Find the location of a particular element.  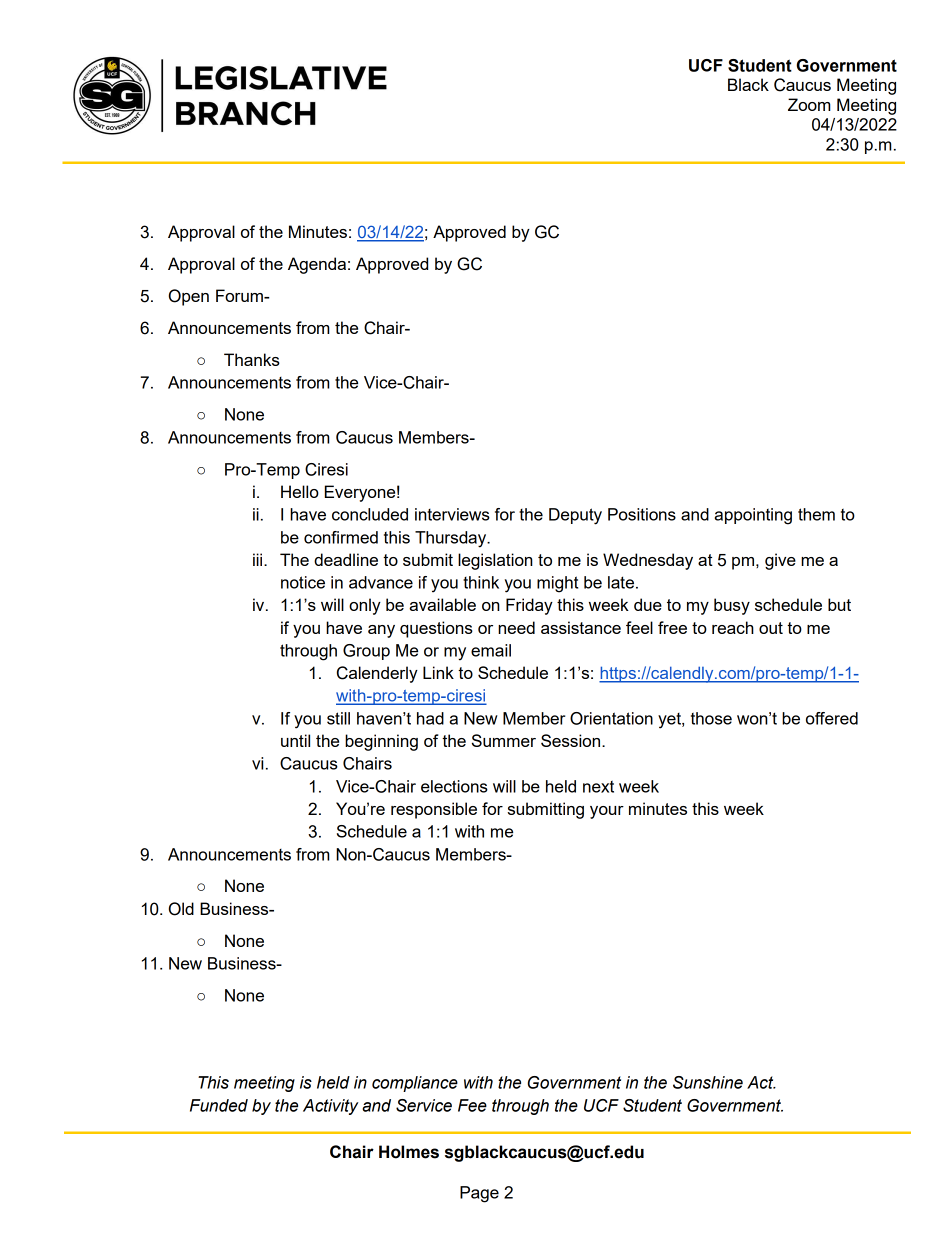

appointing is located at coordinates (753, 516).
